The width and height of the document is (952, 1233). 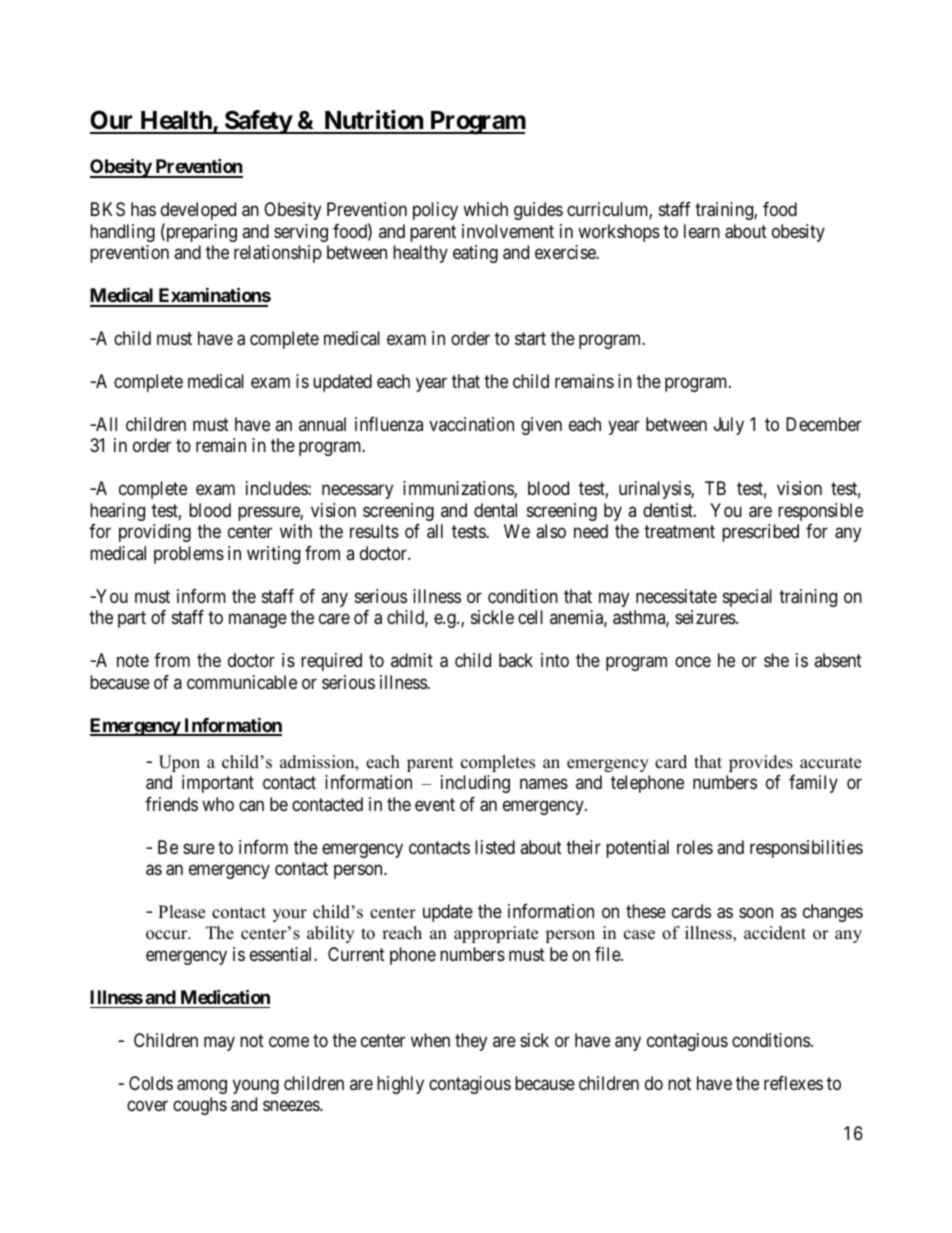 What do you see at coordinates (495, 847) in the document?
I see `listed` at bounding box center [495, 847].
